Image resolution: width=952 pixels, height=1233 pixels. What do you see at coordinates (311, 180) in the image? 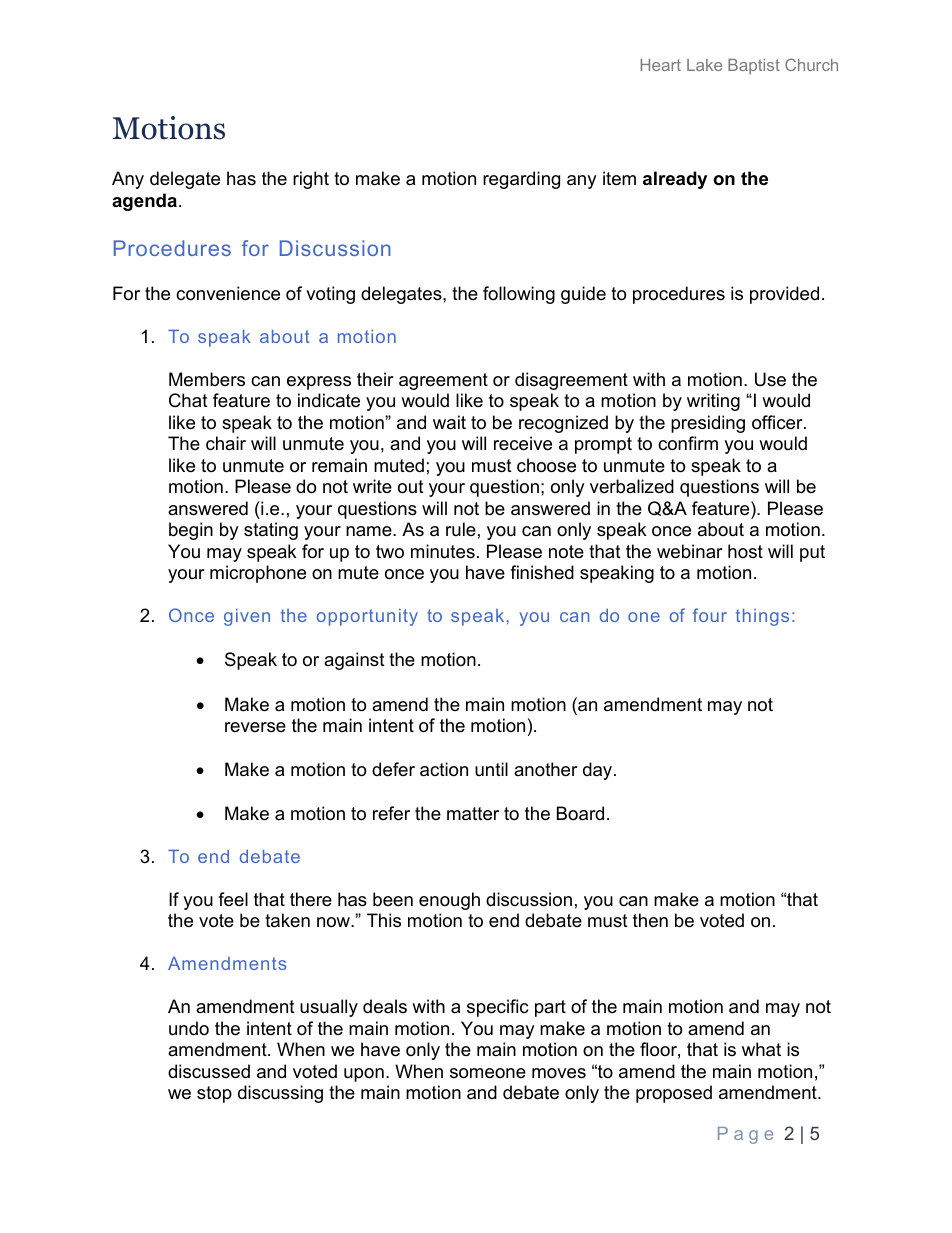
I see `right` at bounding box center [311, 180].
